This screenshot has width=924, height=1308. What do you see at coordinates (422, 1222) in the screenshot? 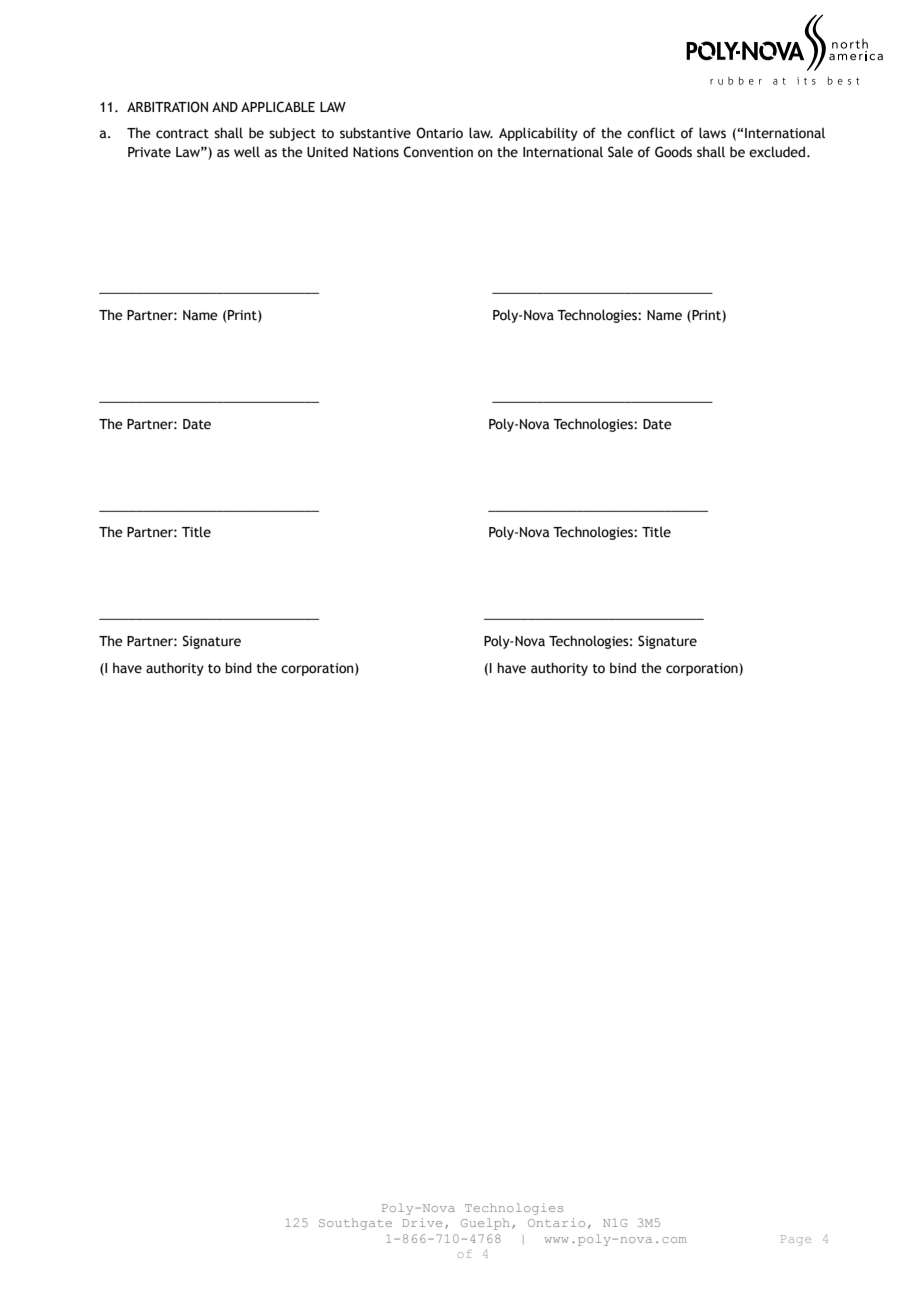
I see `Drive` at bounding box center [422, 1222].
